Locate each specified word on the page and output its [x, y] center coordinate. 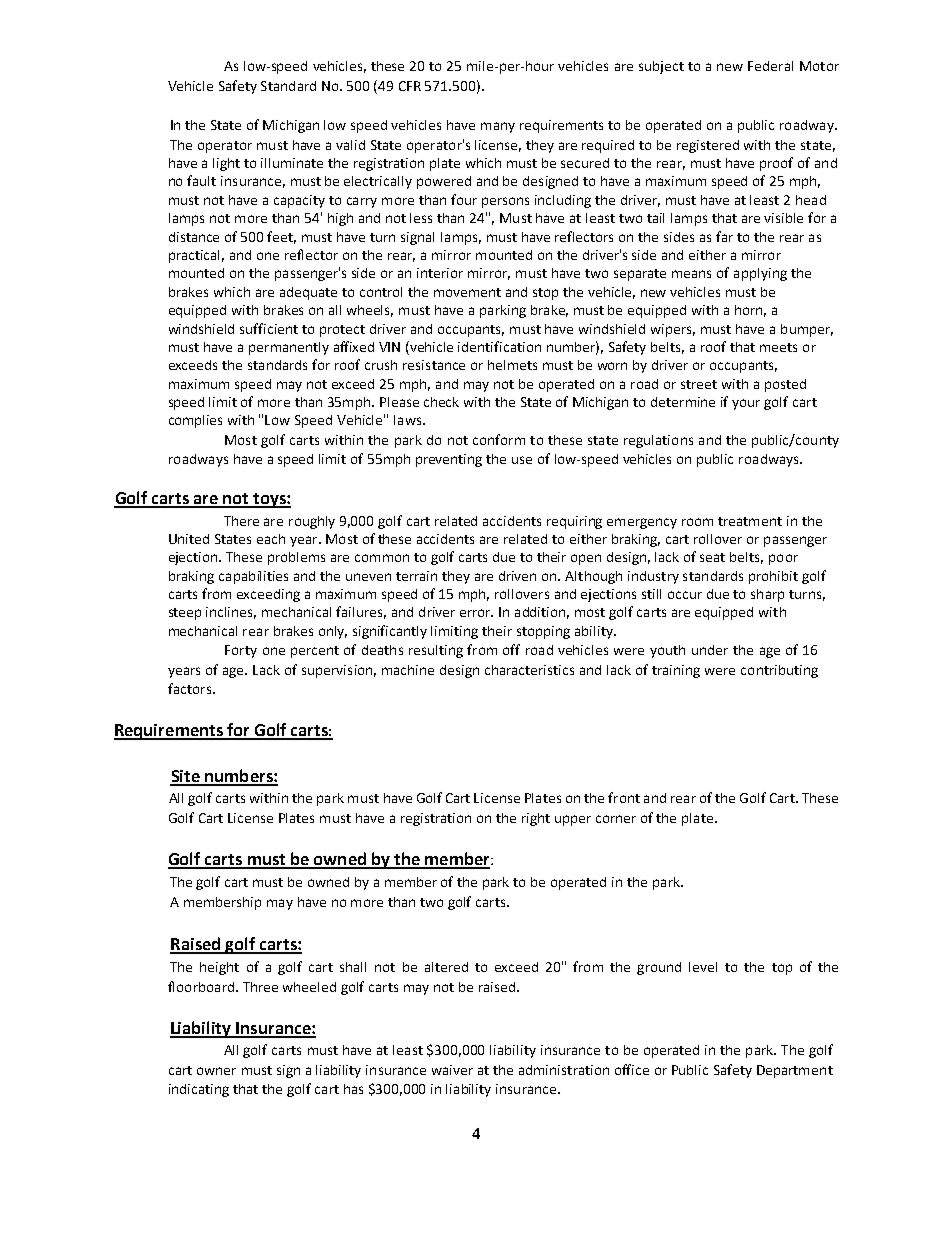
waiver [452, 1070]
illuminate [292, 163]
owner [216, 1071]
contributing [779, 671]
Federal [770, 66]
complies [195, 421]
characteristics [529, 670]
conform [499, 439]
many [498, 127]
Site [186, 777]
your [746, 404]
